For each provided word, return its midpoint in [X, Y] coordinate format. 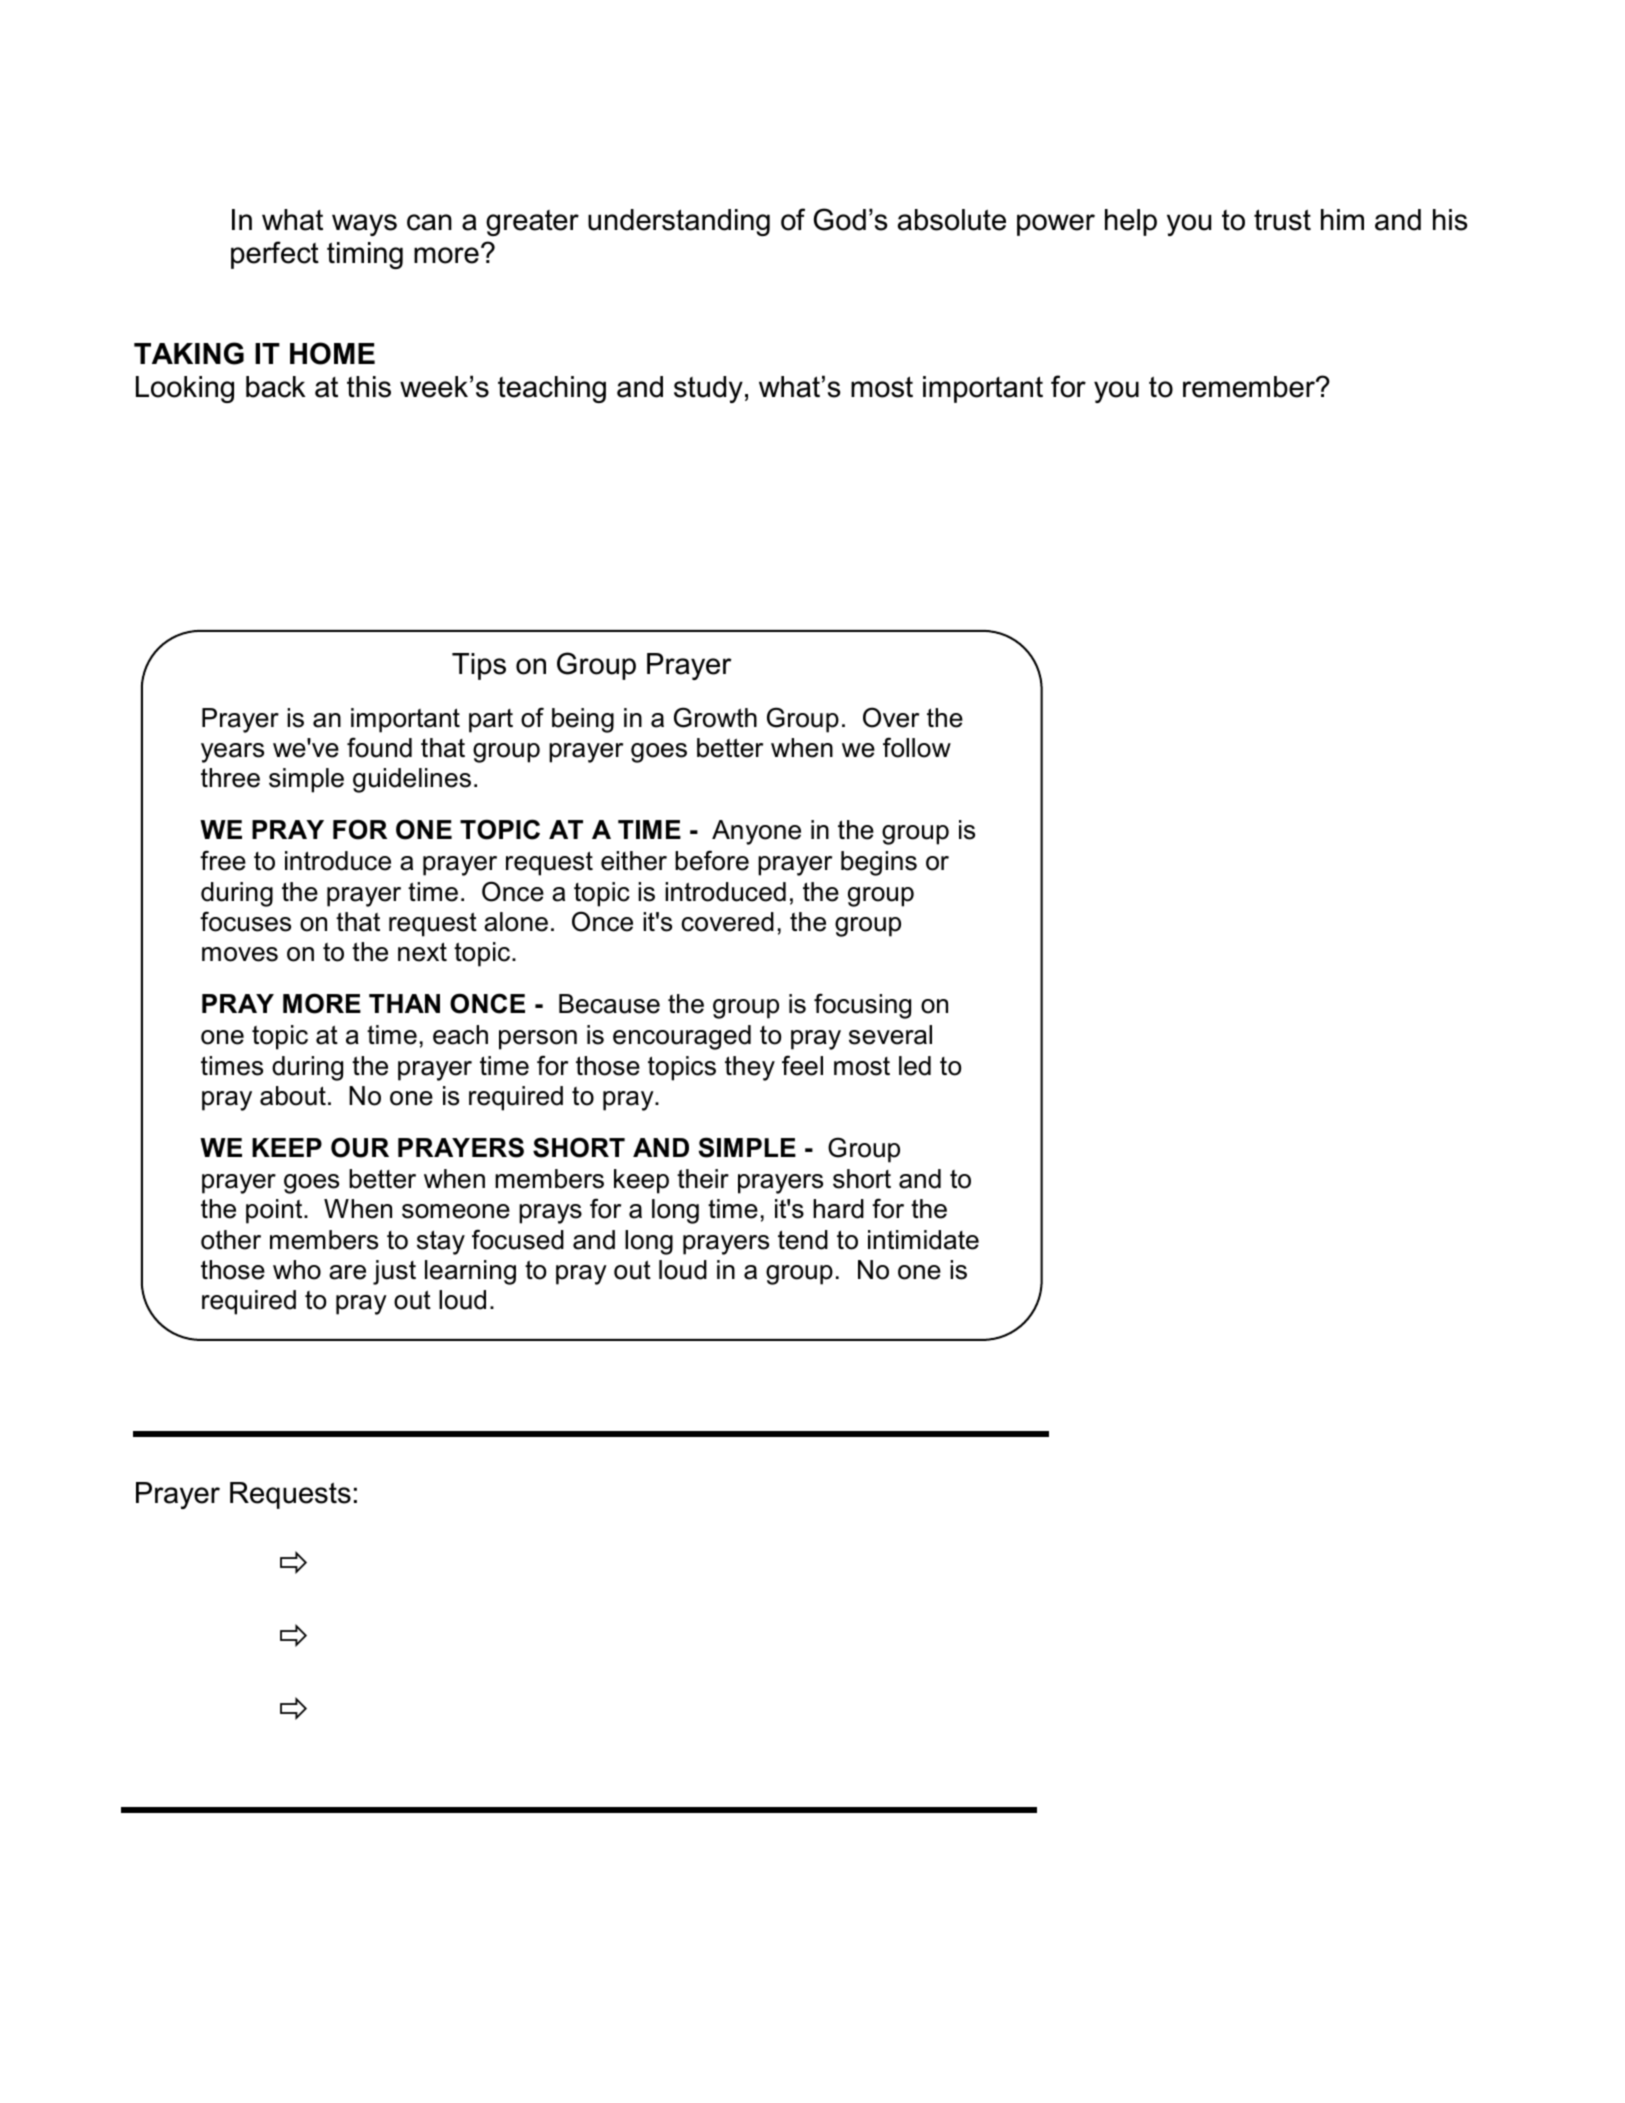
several [890, 1035]
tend [803, 1240]
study [708, 389]
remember [1250, 387]
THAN [404, 1003]
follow [917, 747]
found [379, 747]
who [297, 1270]
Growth [715, 717]
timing [365, 255]
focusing [862, 1006]
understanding [679, 222]
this [369, 387]
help [1131, 222]
